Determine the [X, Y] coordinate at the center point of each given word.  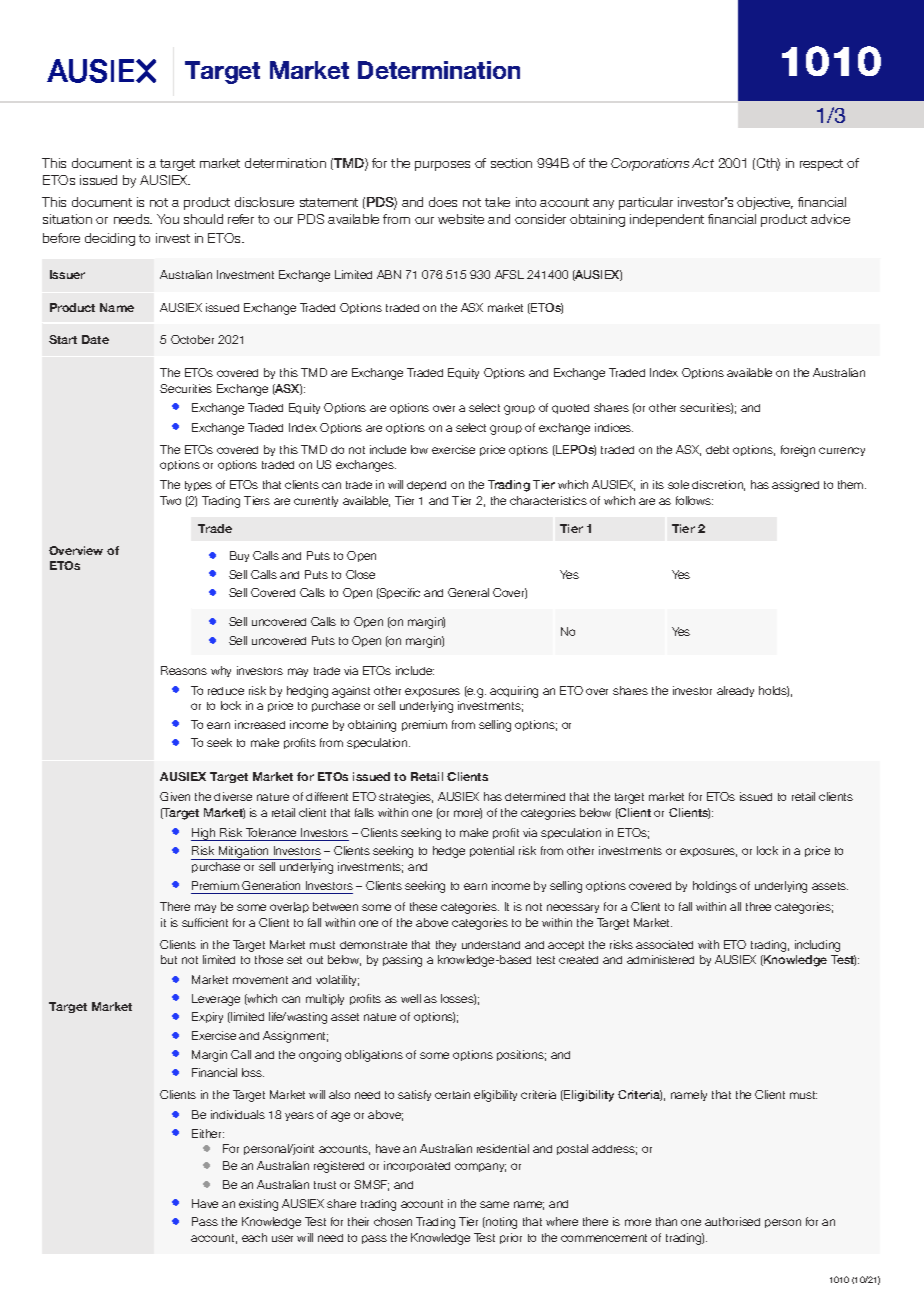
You [168, 219]
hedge [449, 852]
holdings [715, 887]
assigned [795, 486]
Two [170, 500]
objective [765, 203]
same [494, 1204]
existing [258, 1205]
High [204, 834]
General [468, 592]
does [443, 202]
